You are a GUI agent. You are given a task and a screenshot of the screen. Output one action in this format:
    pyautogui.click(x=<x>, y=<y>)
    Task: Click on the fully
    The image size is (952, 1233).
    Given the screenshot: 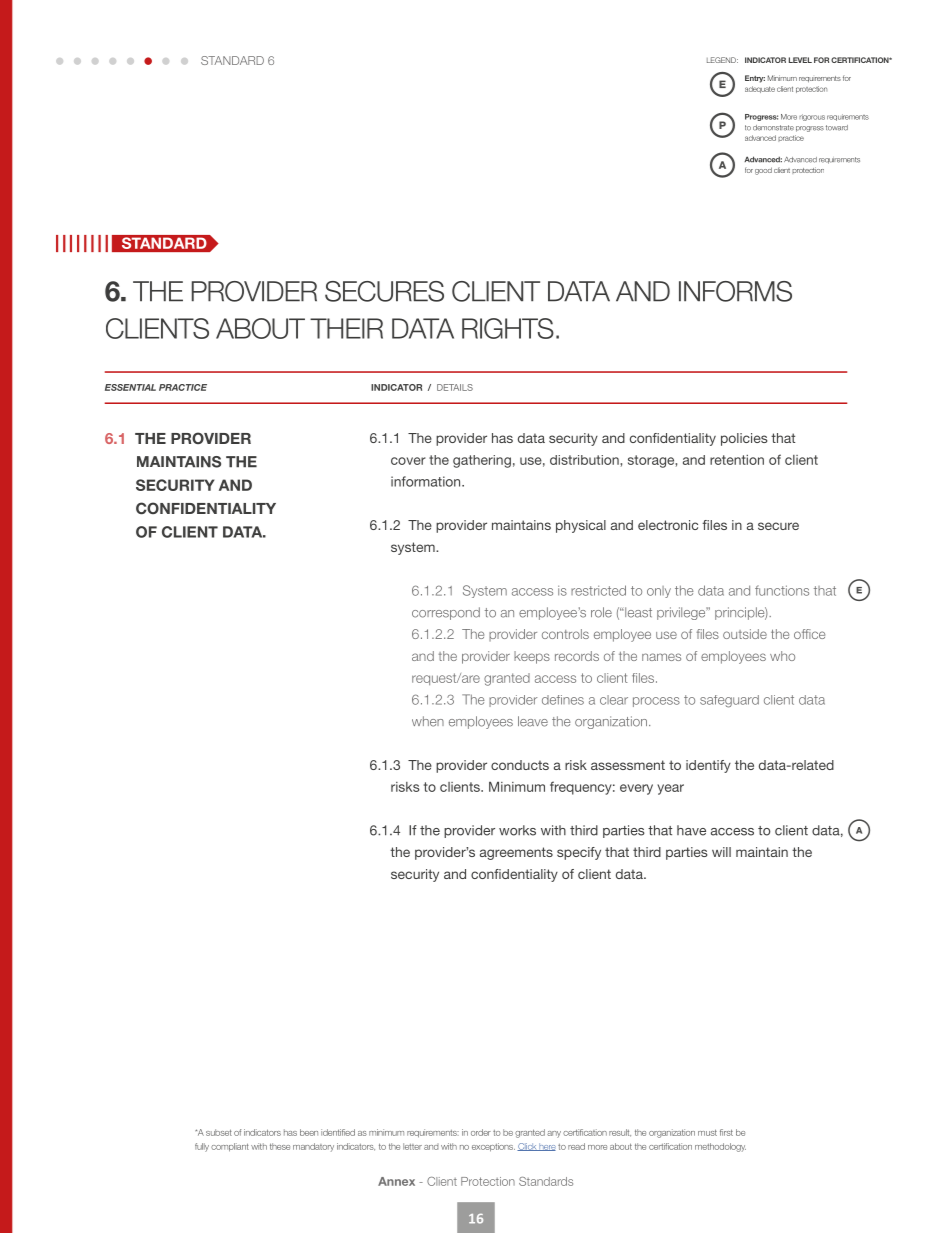 What is the action you would take?
    pyautogui.click(x=202, y=1147)
